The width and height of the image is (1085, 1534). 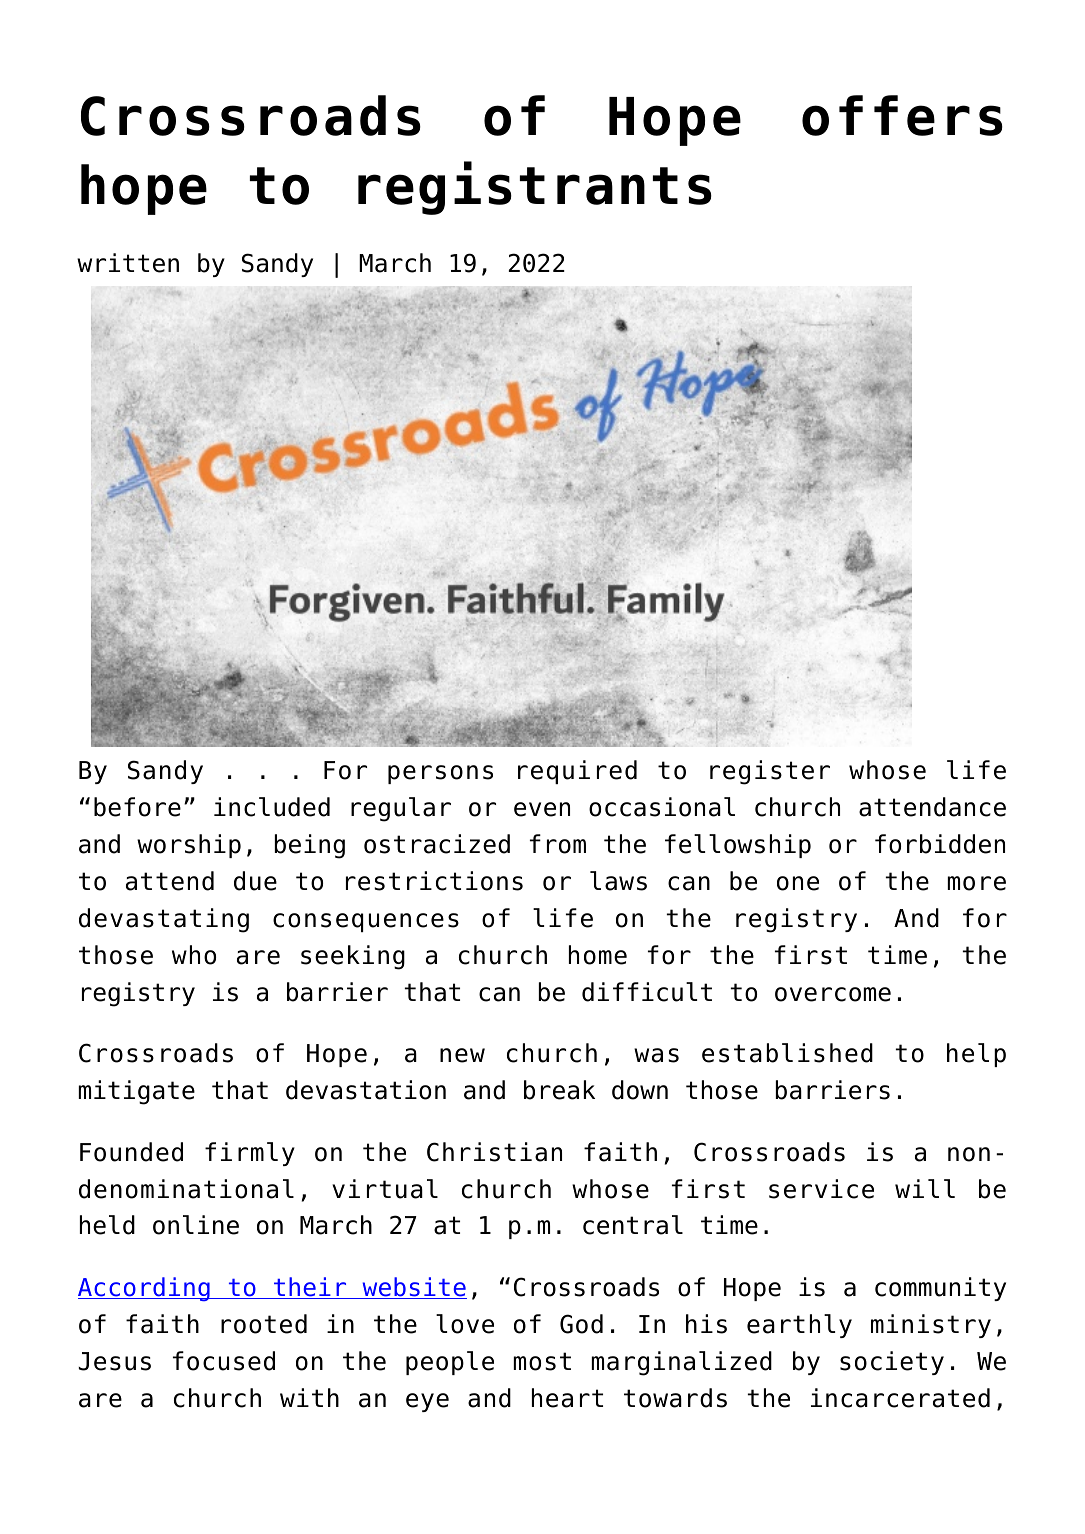 I want to click on included, so click(x=272, y=807).
